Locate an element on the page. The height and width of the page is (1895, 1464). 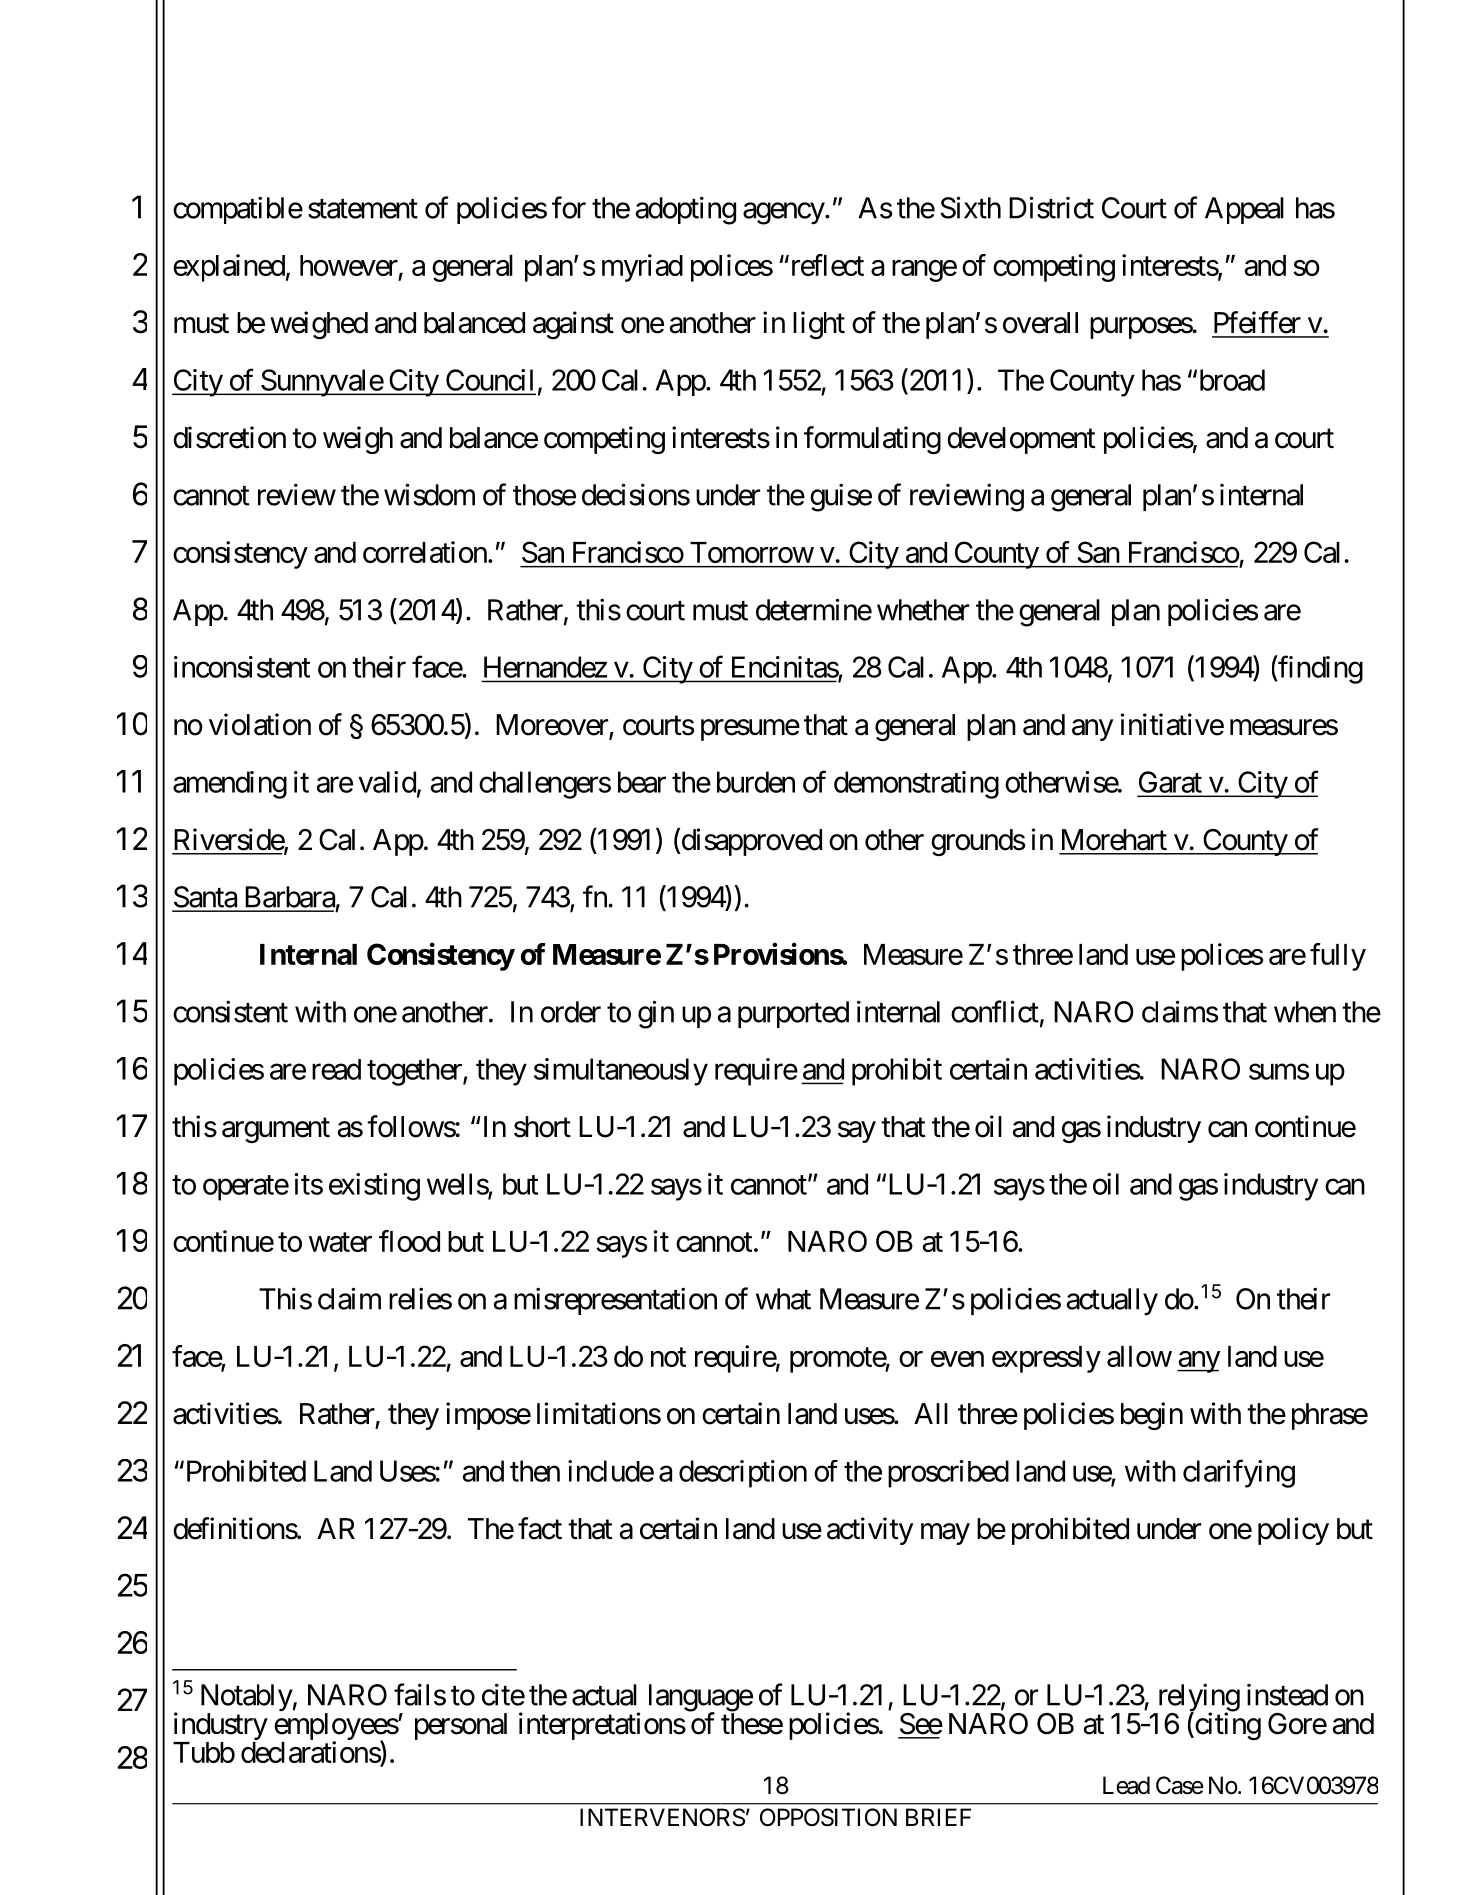
whether is located at coordinates (923, 610).
